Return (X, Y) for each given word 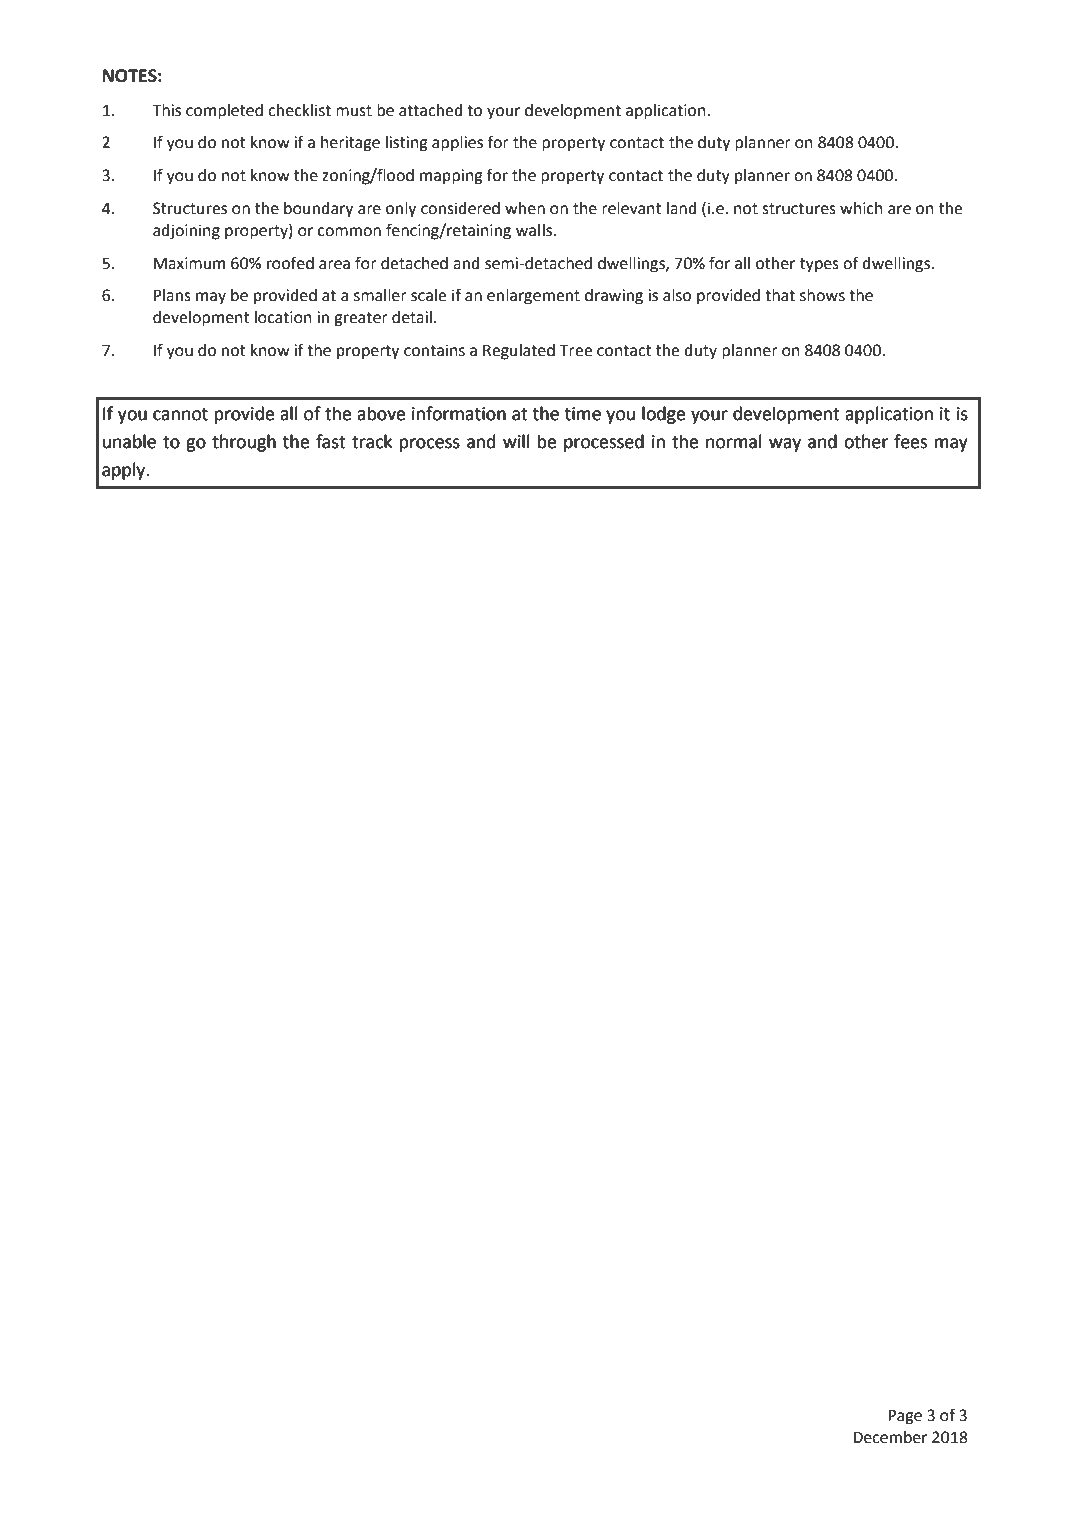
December (890, 1437)
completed (224, 112)
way (785, 445)
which (861, 208)
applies (457, 144)
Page (905, 1417)
